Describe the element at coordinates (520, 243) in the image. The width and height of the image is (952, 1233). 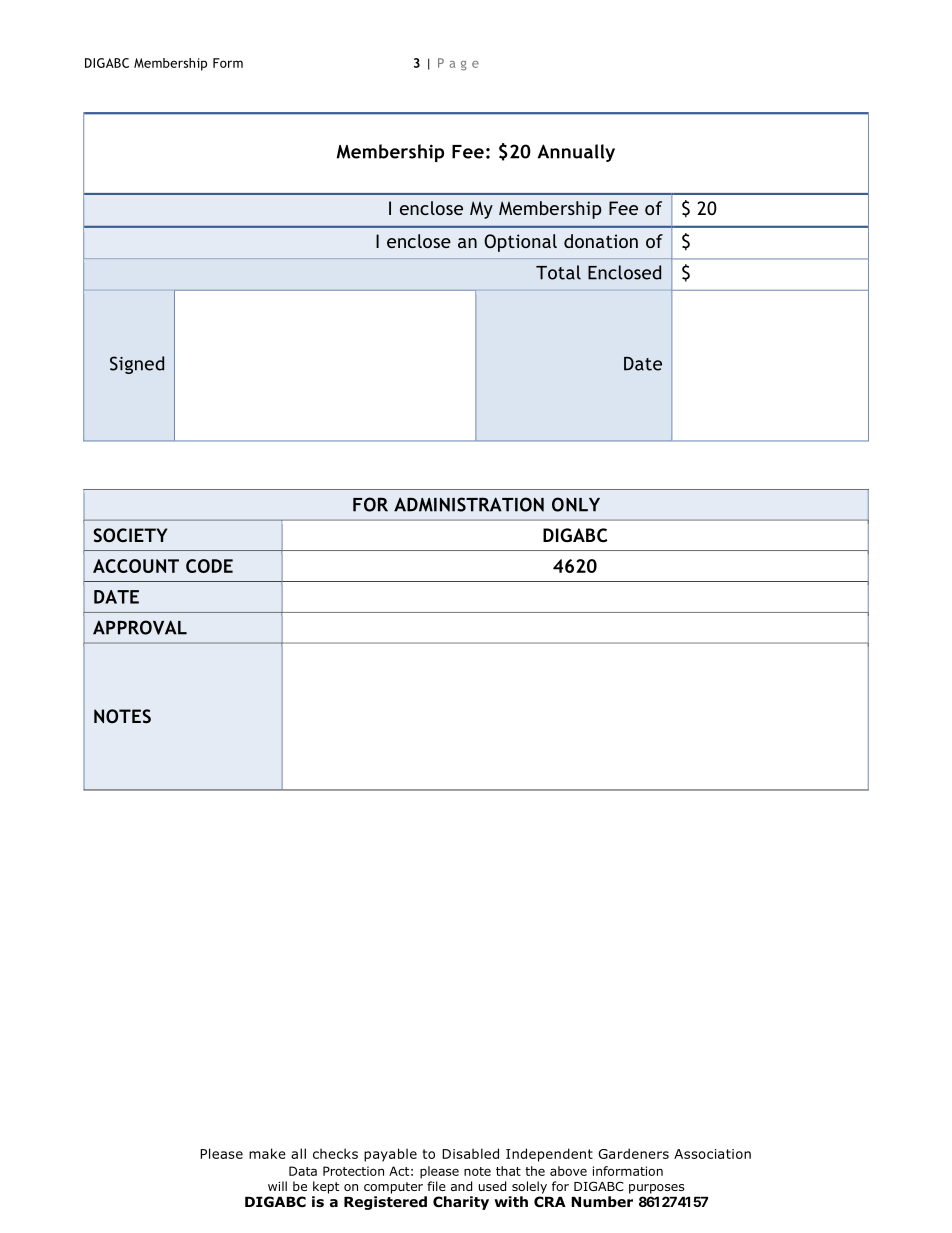
I see `Optional` at that location.
